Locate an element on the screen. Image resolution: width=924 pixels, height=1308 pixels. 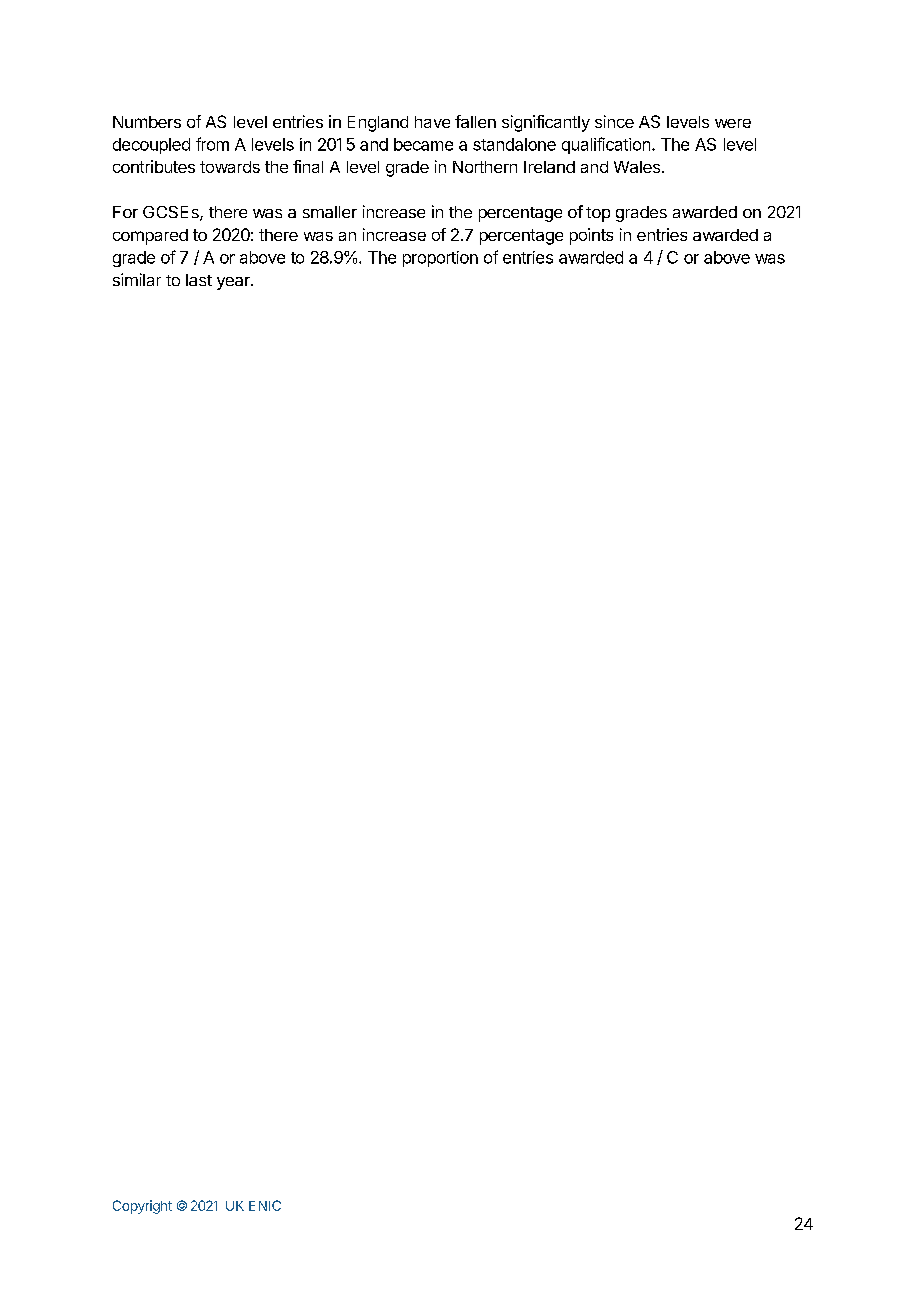
from is located at coordinates (212, 144).
